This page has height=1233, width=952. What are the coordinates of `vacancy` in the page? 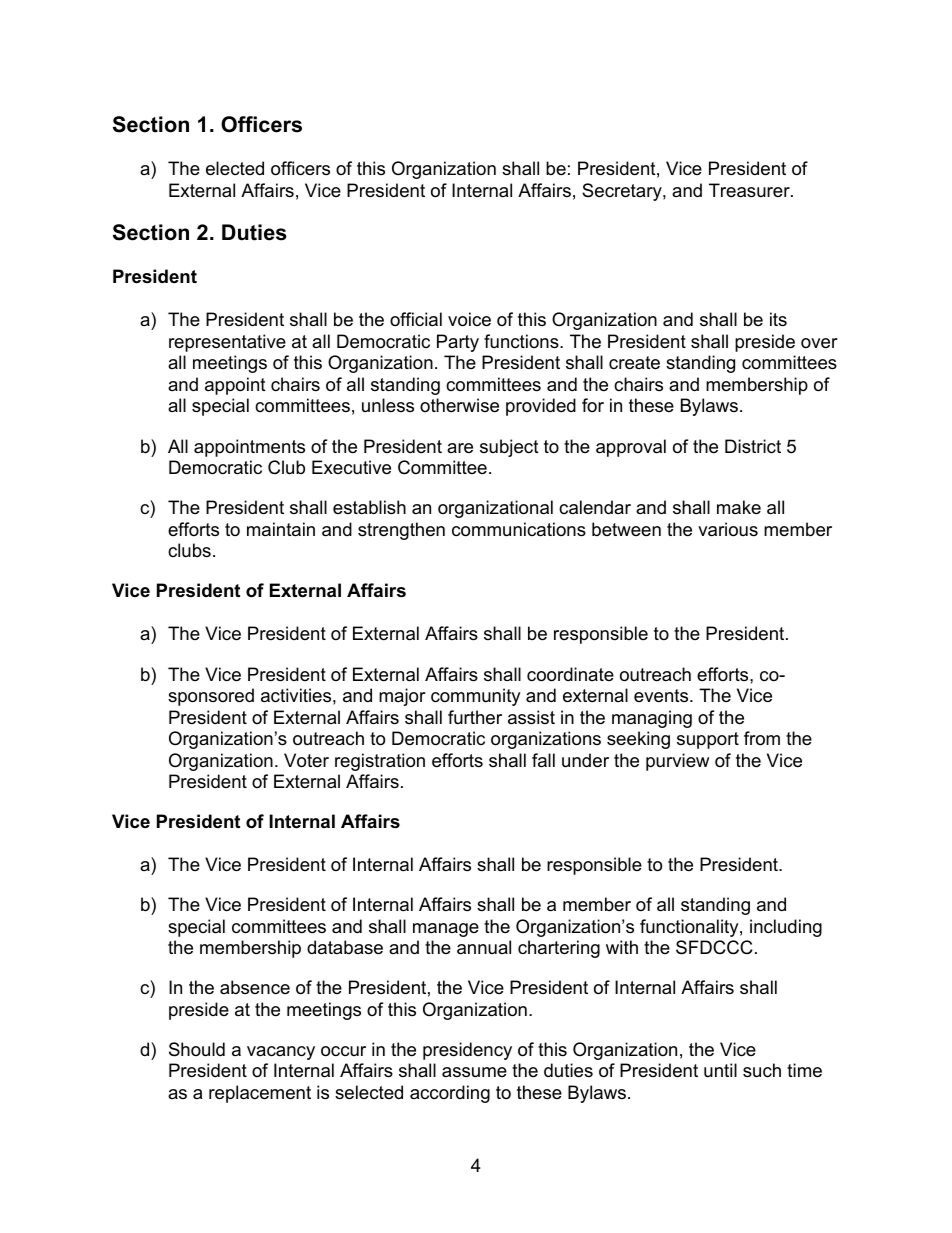 It's located at (281, 1053).
